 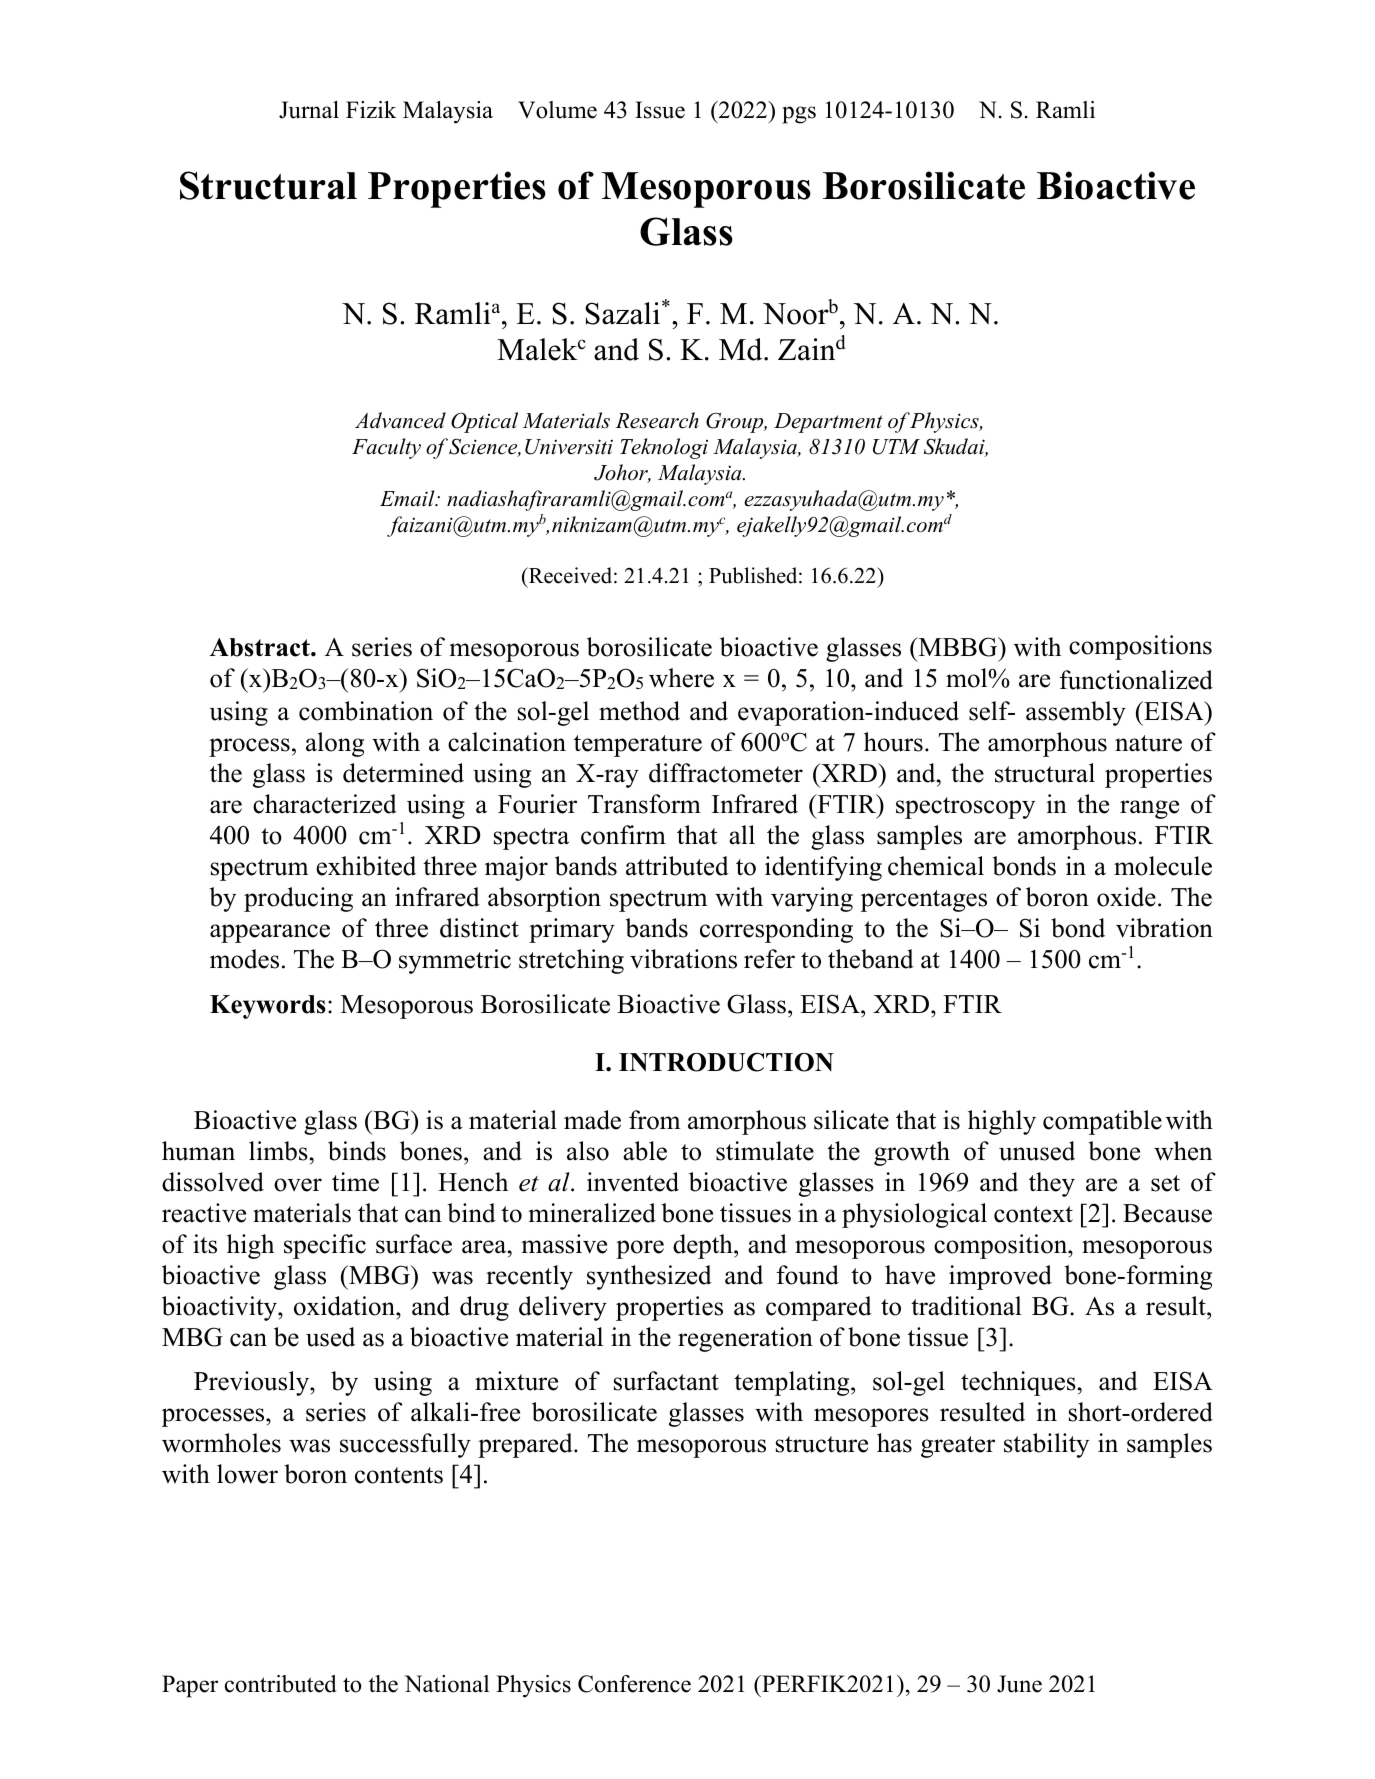 What do you see at coordinates (828, 423) in the page?
I see `Department` at bounding box center [828, 423].
